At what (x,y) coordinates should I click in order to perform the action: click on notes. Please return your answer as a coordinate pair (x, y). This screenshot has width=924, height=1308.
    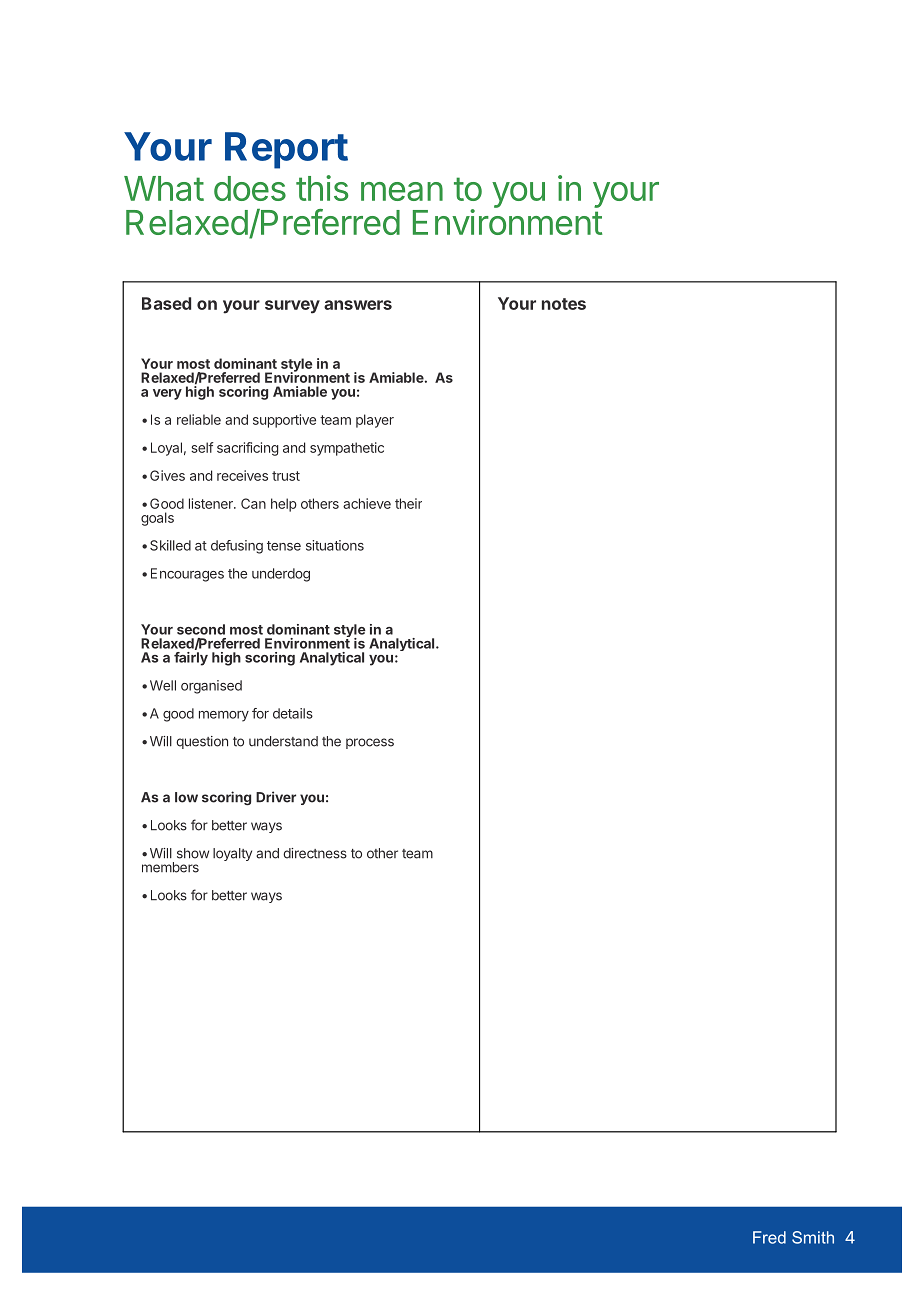
    Looking at the image, I should click on (564, 304).
